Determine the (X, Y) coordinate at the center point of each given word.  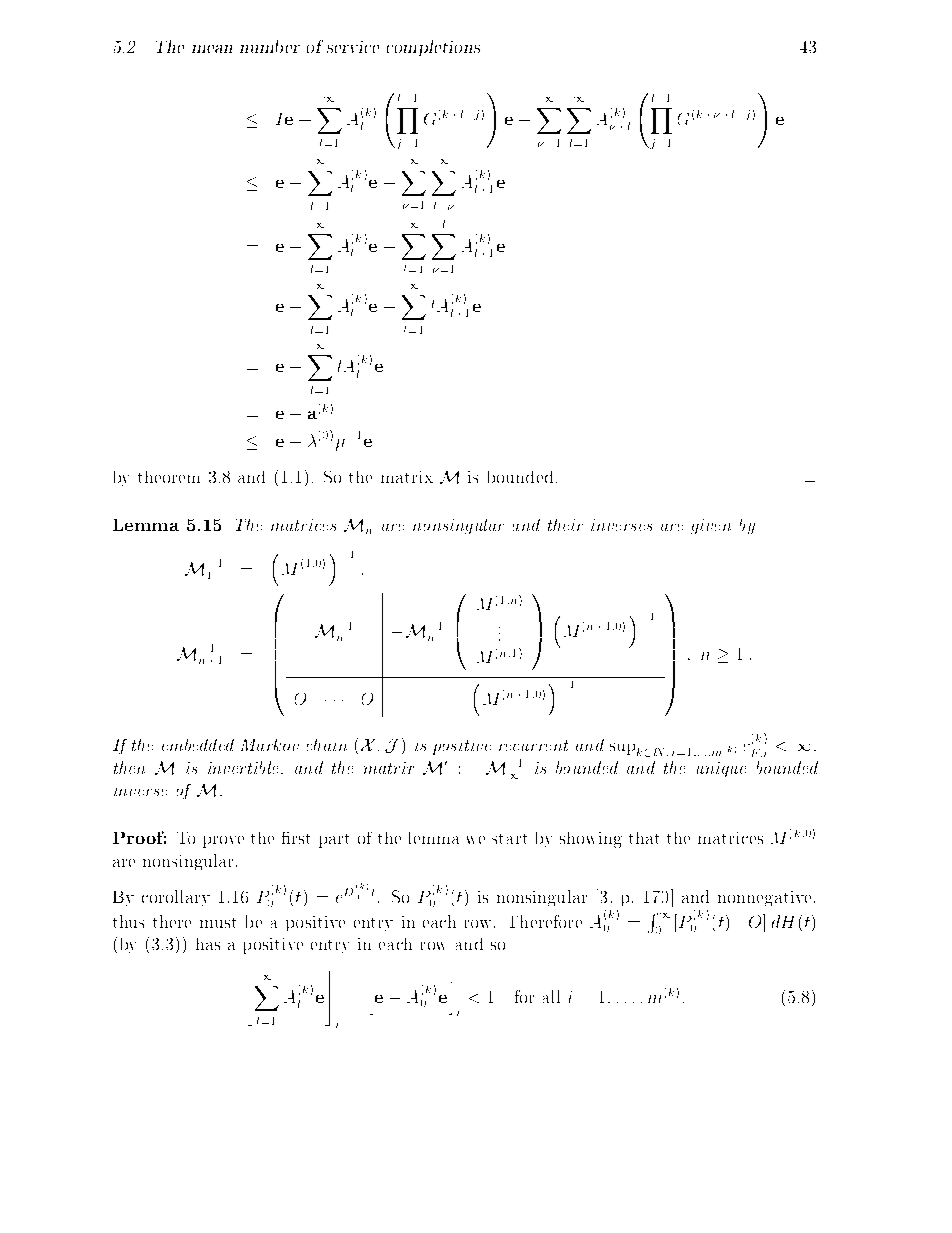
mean (212, 49)
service (353, 47)
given (711, 526)
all (551, 996)
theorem (169, 477)
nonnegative (764, 898)
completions (433, 48)
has (208, 944)
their (565, 525)
